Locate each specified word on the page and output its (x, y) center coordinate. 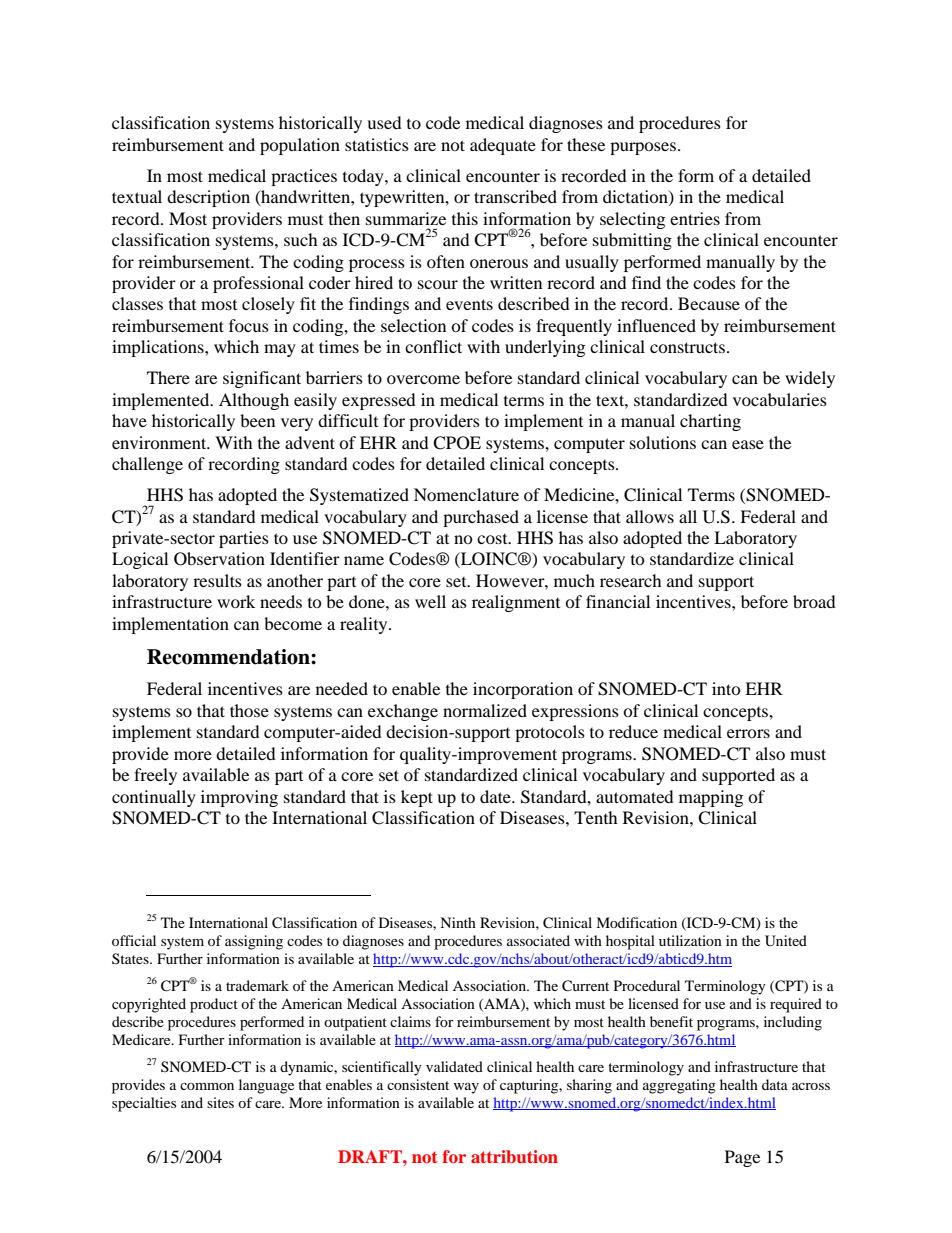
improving (239, 798)
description (208, 198)
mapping (711, 798)
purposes (643, 148)
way (466, 1088)
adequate (503, 146)
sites (220, 1102)
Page (742, 1158)
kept (417, 798)
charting (710, 422)
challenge (147, 465)
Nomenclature (466, 494)
